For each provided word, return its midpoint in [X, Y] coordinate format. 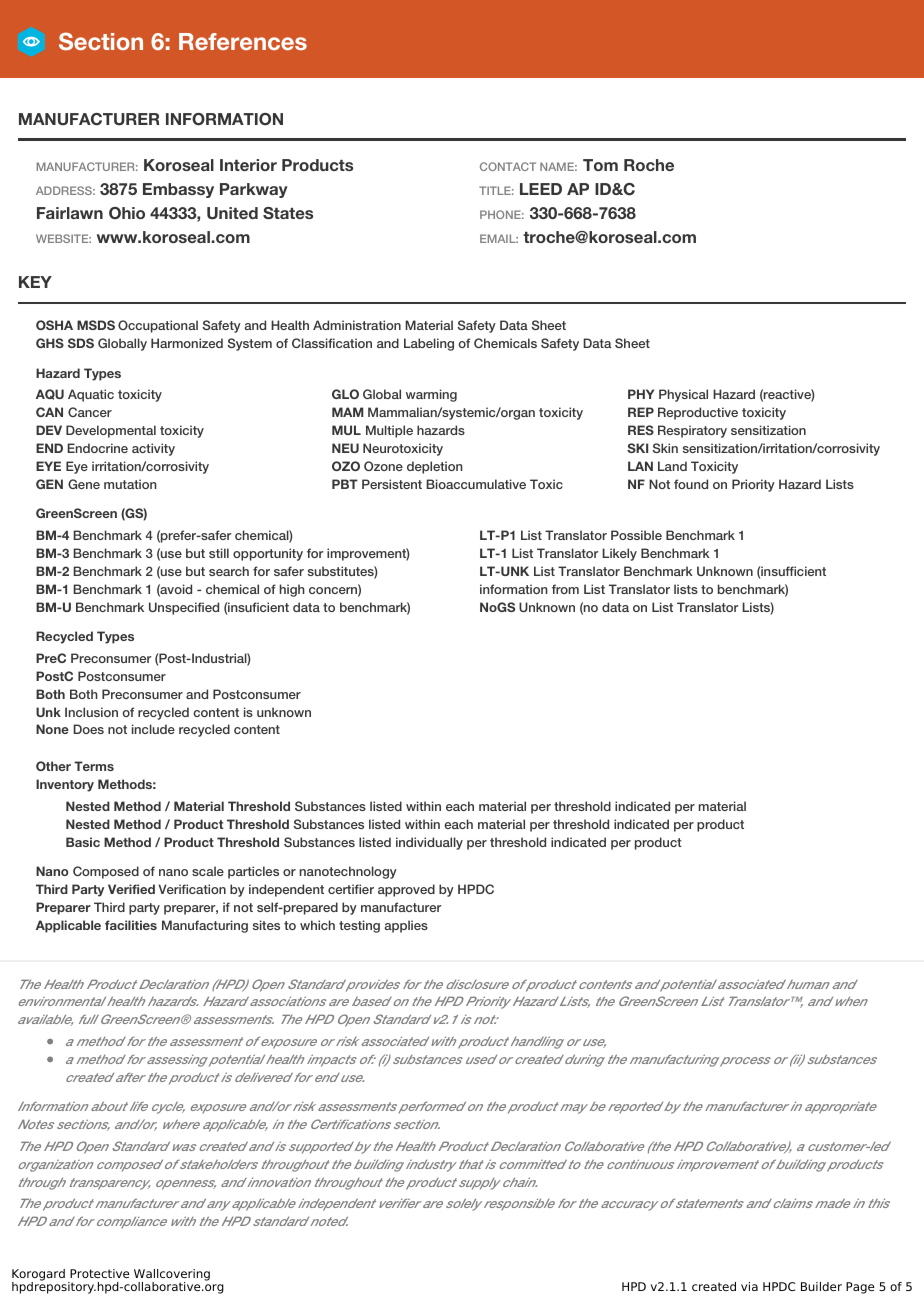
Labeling [429, 344]
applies [406, 926]
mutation [130, 484]
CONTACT [508, 166]
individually [429, 843]
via [749, 1286]
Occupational [158, 326]
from [565, 589]
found [691, 484]
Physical [683, 395]
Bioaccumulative [476, 484]
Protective [99, 1273]
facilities [131, 925]
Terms [94, 766]
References [243, 41]
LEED [541, 189]
